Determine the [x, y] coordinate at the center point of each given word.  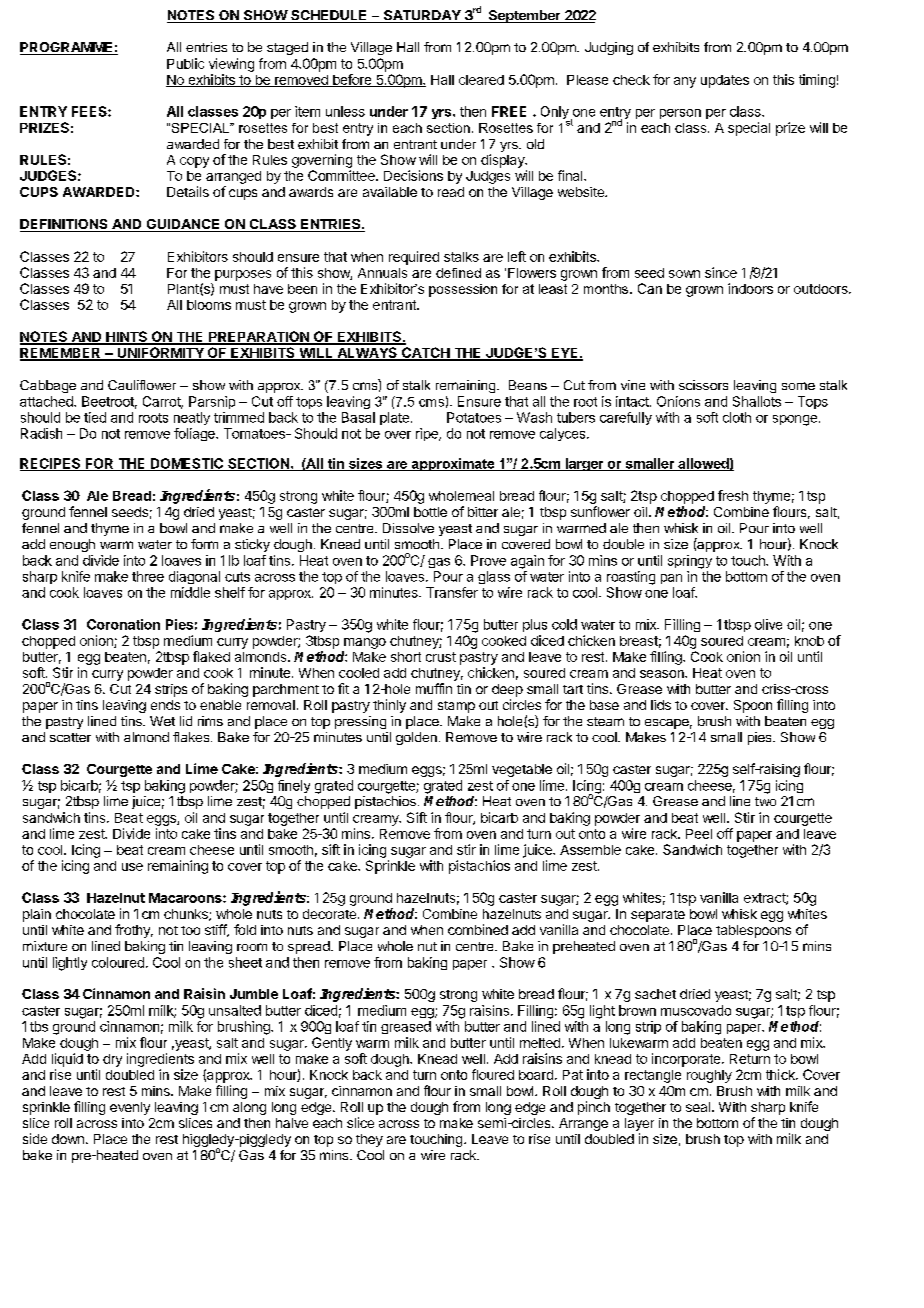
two [765, 801]
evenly [130, 1108]
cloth [737, 417]
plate [394, 418]
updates [725, 81]
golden [416, 738]
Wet [162, 721]
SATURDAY [422, 16]
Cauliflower [142, 385]
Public [185, 63]
